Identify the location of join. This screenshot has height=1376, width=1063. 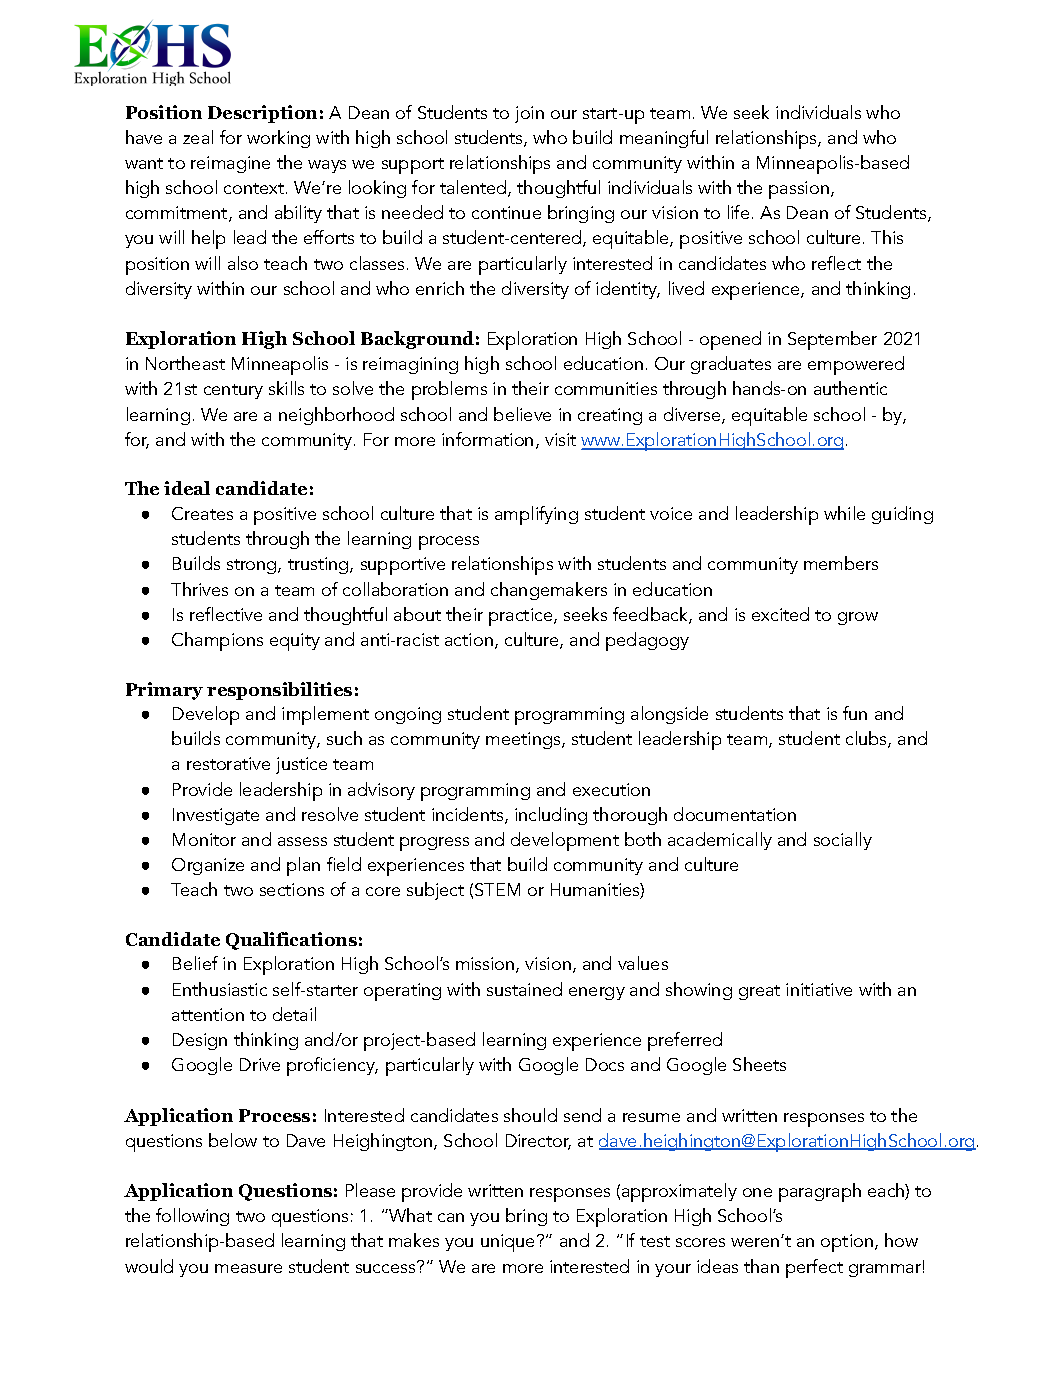
(529, 114).
